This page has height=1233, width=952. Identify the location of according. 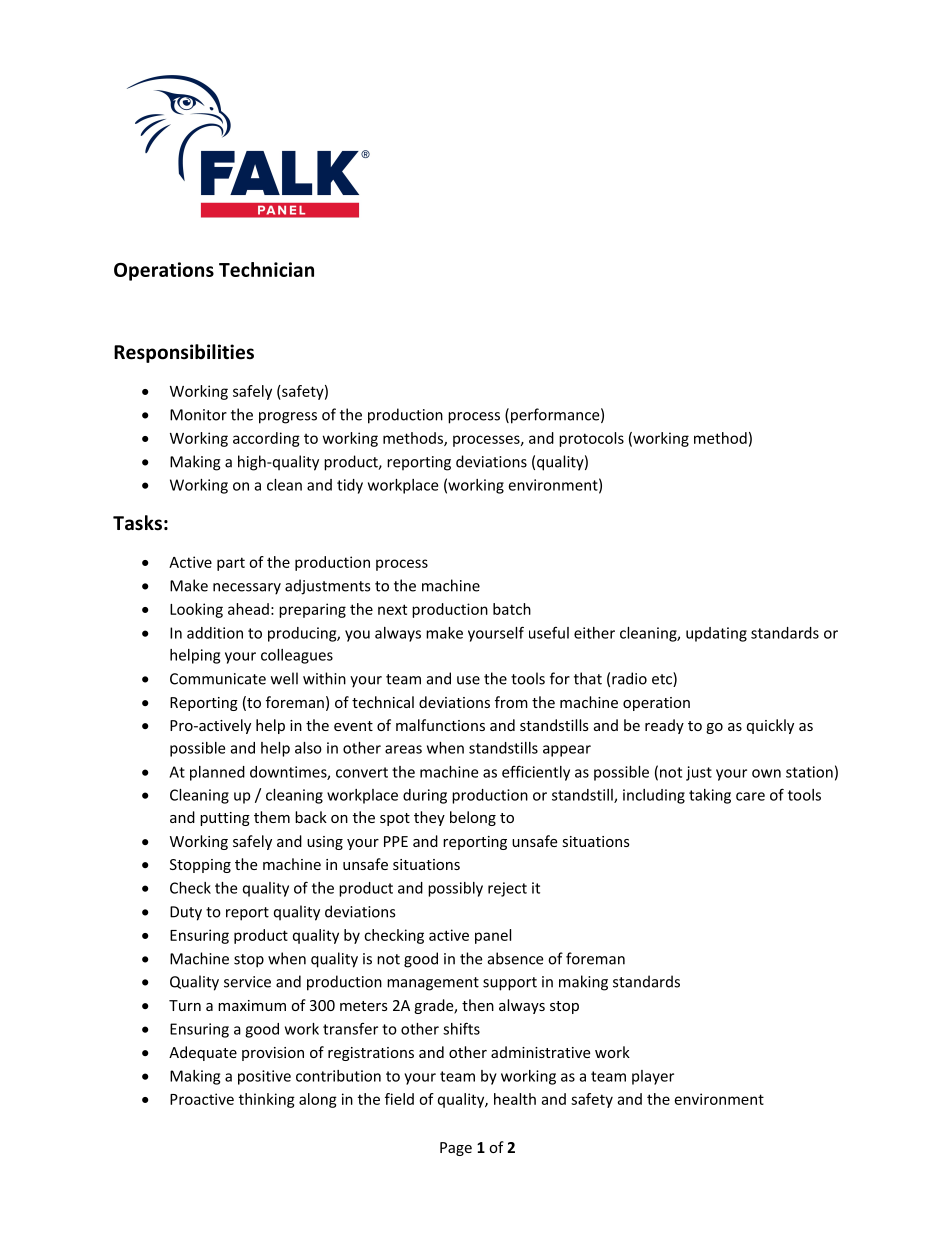
(266, 439).
